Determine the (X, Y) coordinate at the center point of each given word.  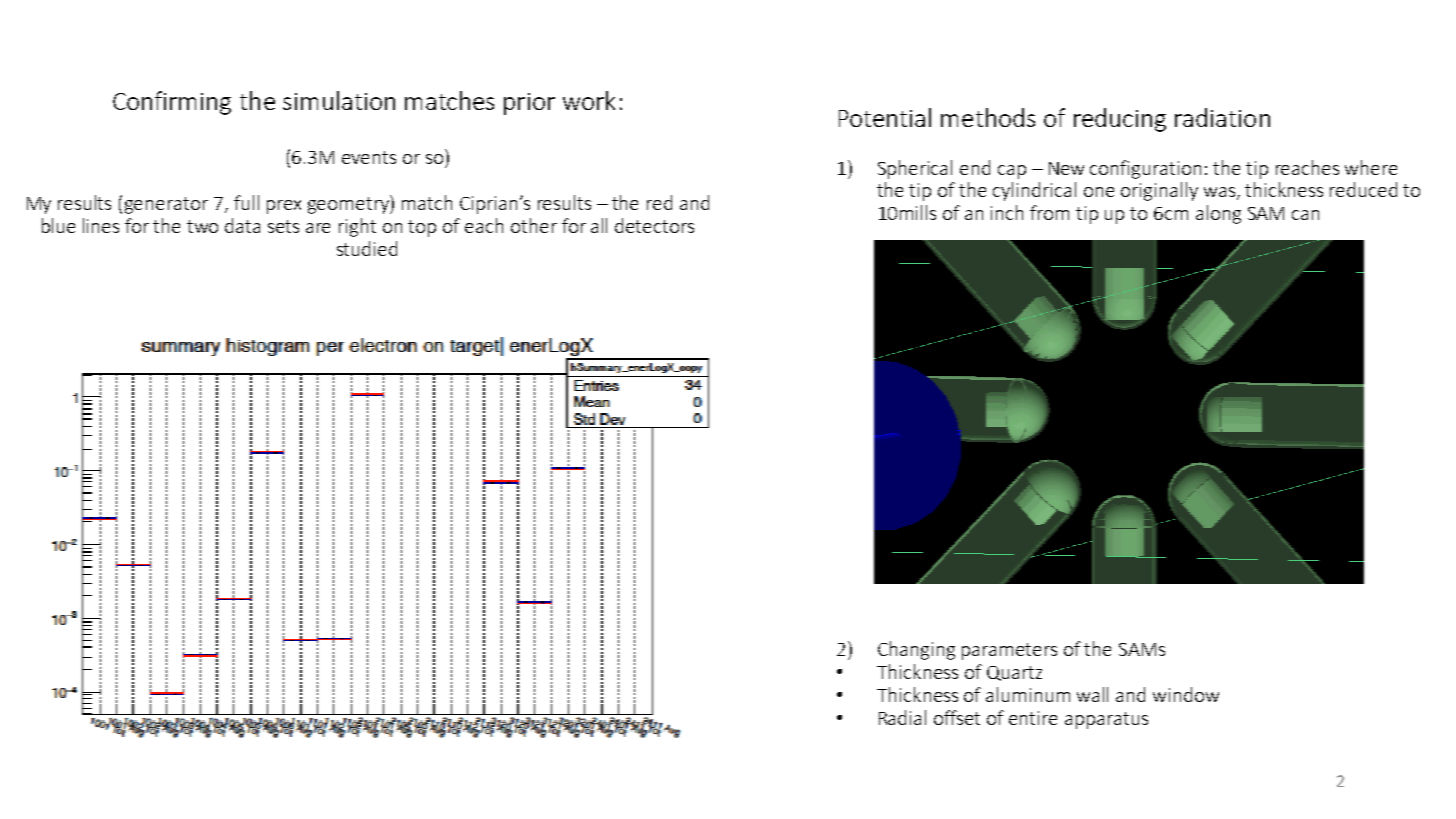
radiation (1222, 117)
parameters (1009, 651)
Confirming (172, 103)
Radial (902, 717)
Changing (916, 650)
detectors (654, 225)
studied (367, 248)
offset (957, 717)
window (1186, 694)
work (589, 100)
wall (1092, 694)
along (1218, 214)
